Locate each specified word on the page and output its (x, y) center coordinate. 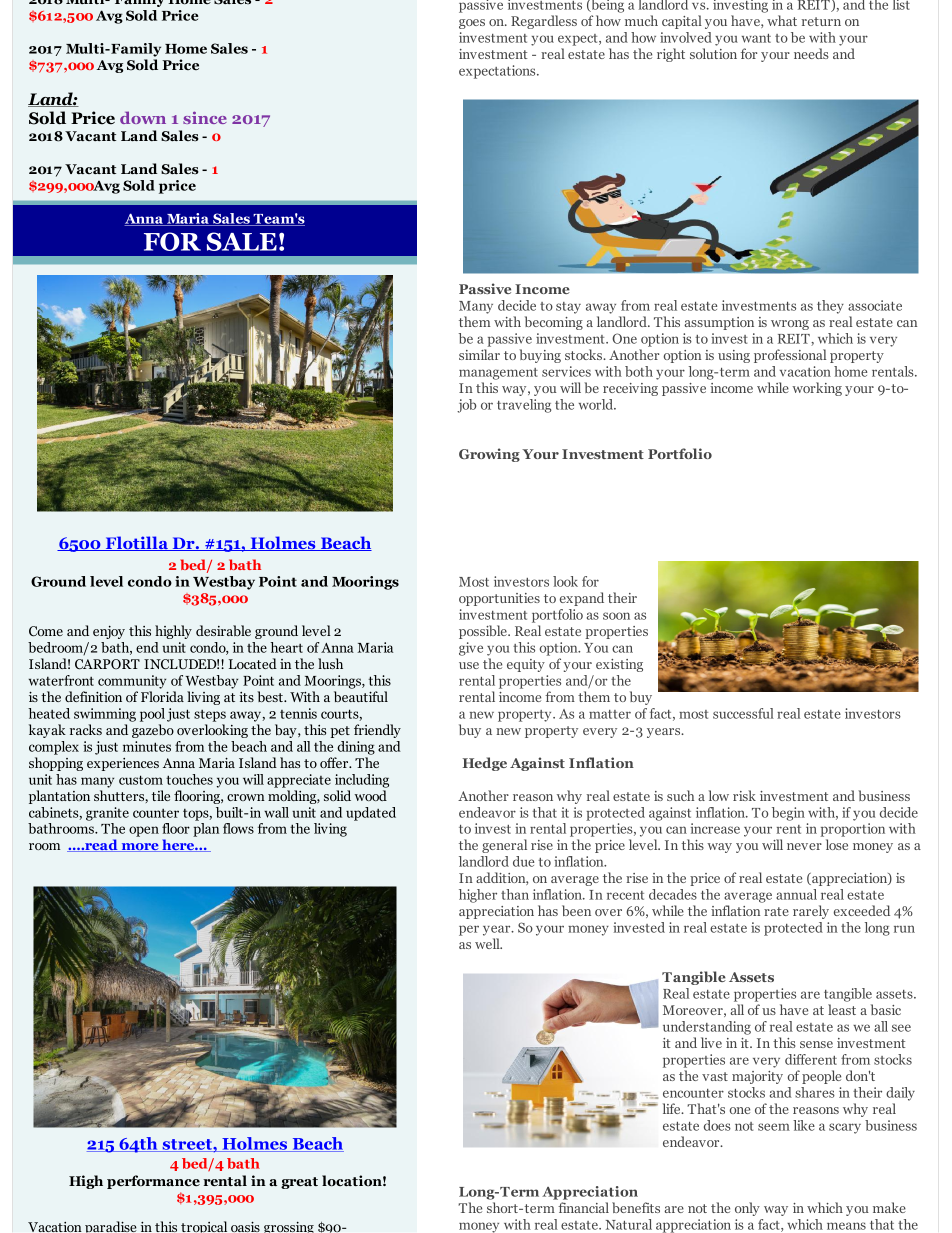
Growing (489, 455)
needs (811, 53)
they (830, 307)
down (143, 117)
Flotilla (136, 543)
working (817, 389)
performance (153, 1182)
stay (568, 308)
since (205, 117)
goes (472, 24)
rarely (811, 912)
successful (743, 713)
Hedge (485, 764)
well (488, 943)
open (144, 831)
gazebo (153, 731)
